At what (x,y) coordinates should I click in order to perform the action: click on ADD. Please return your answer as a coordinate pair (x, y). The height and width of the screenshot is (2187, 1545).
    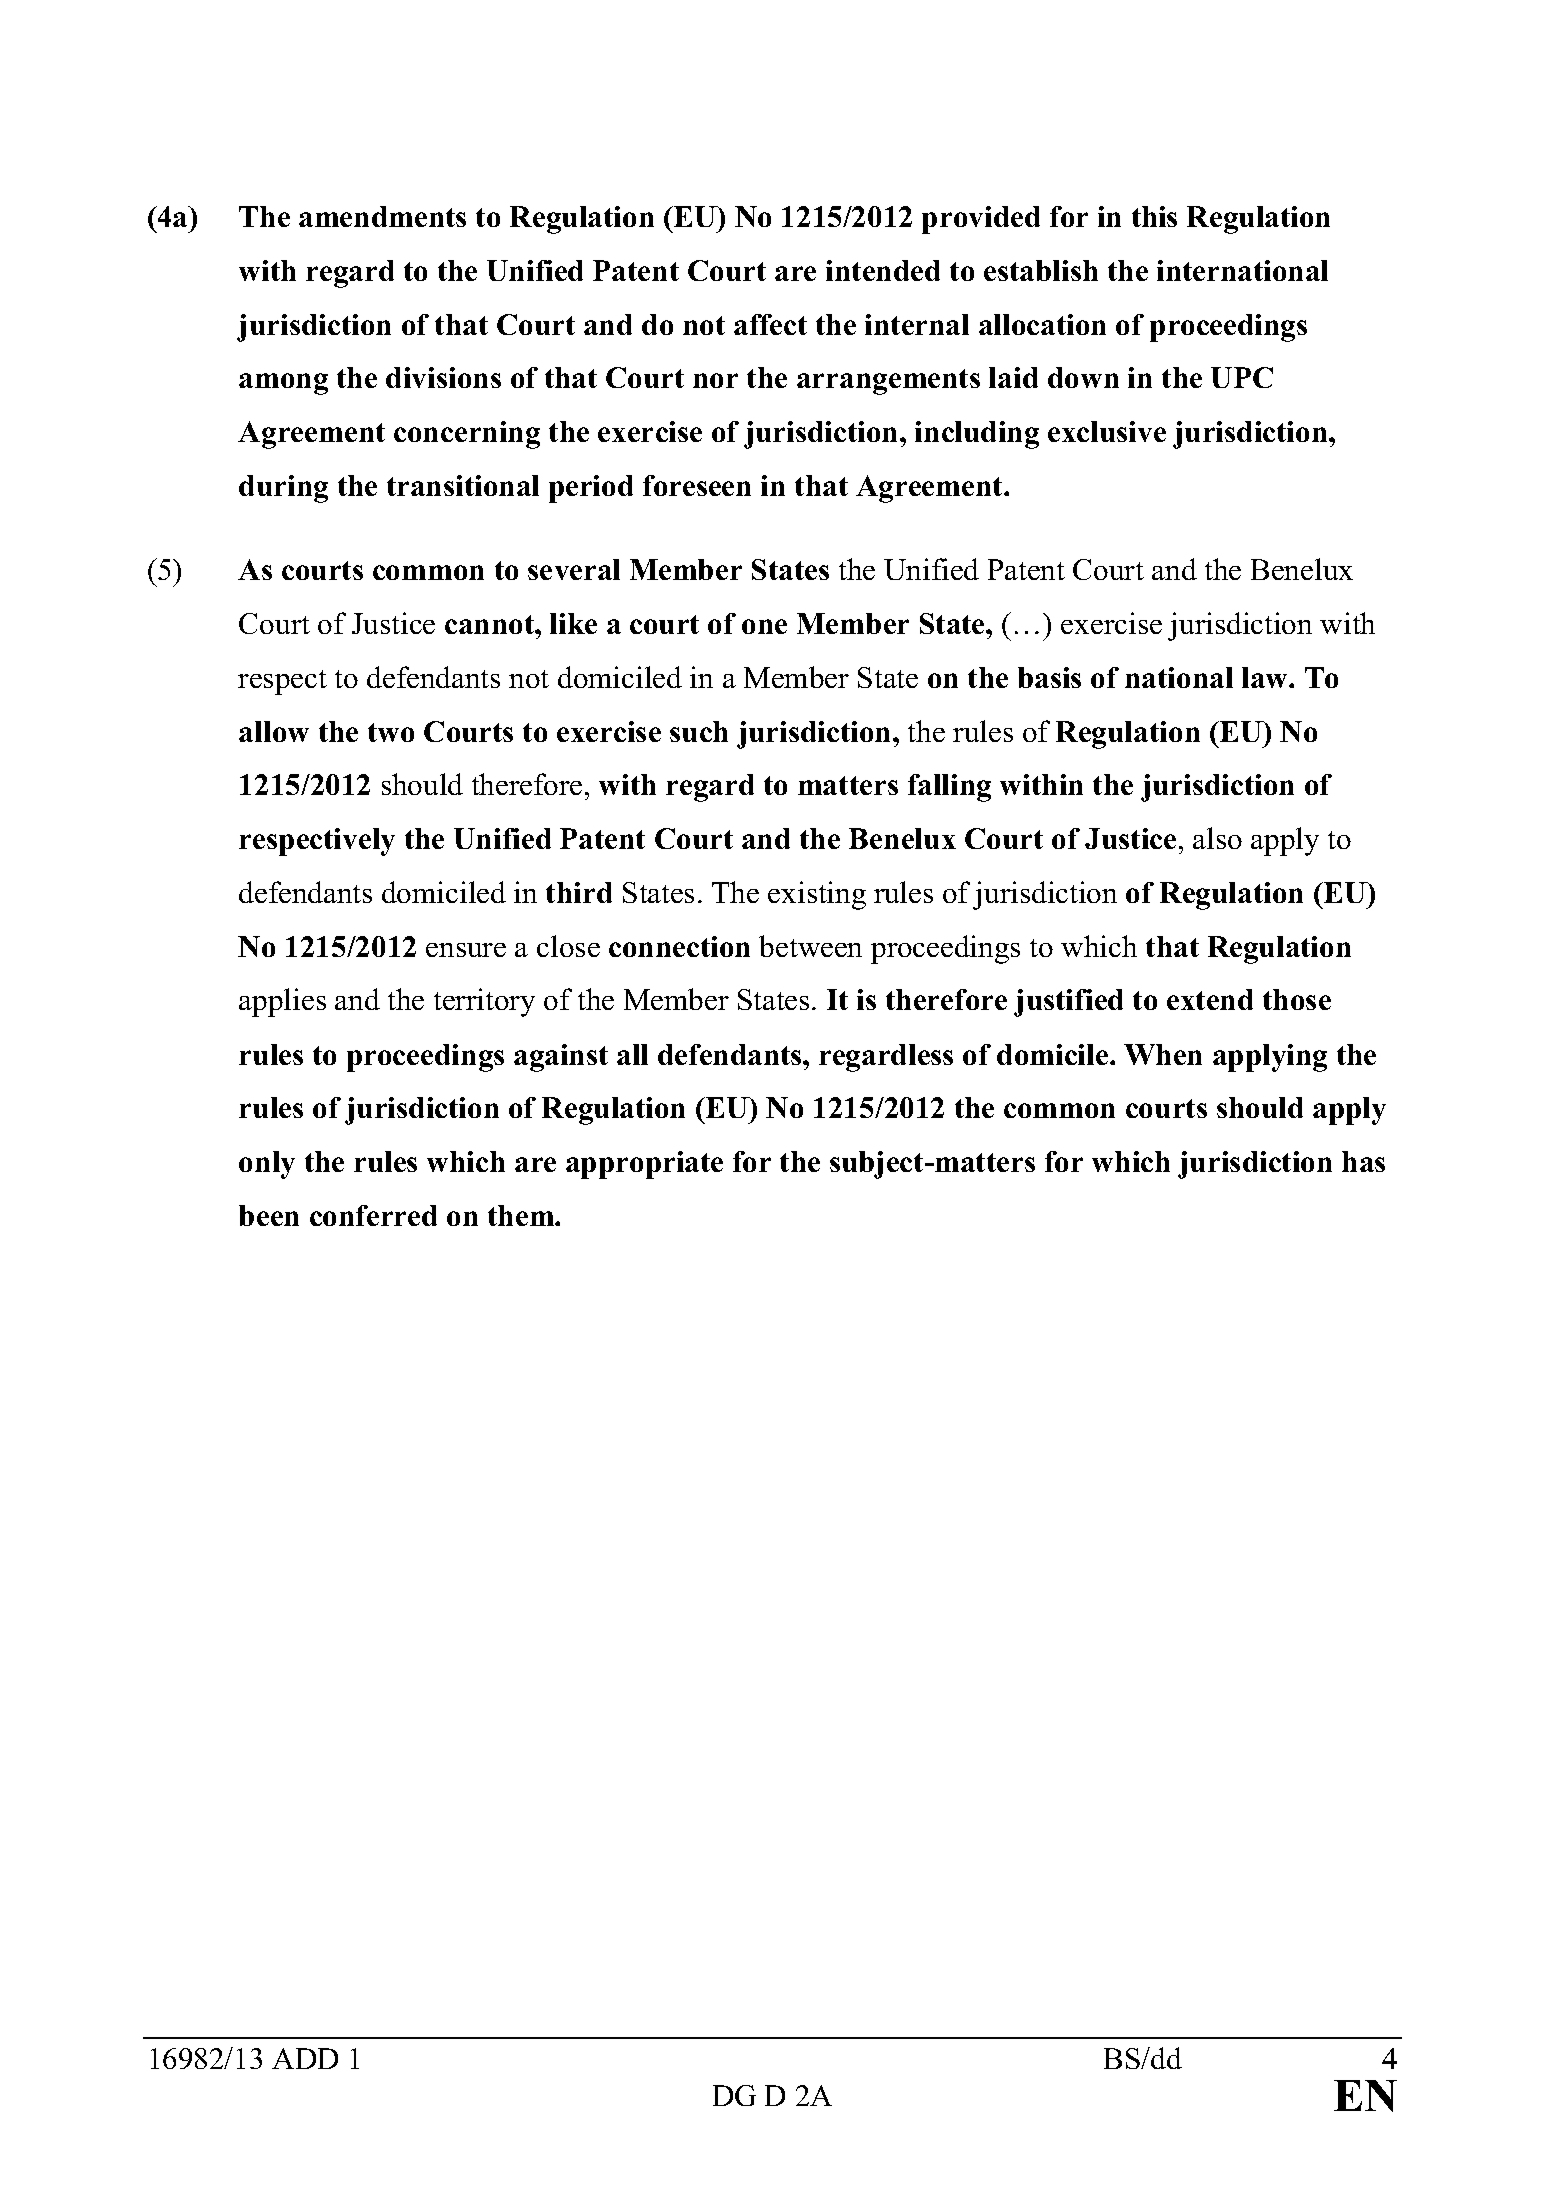
    Looking at the image, I should click on (305, 2058).
